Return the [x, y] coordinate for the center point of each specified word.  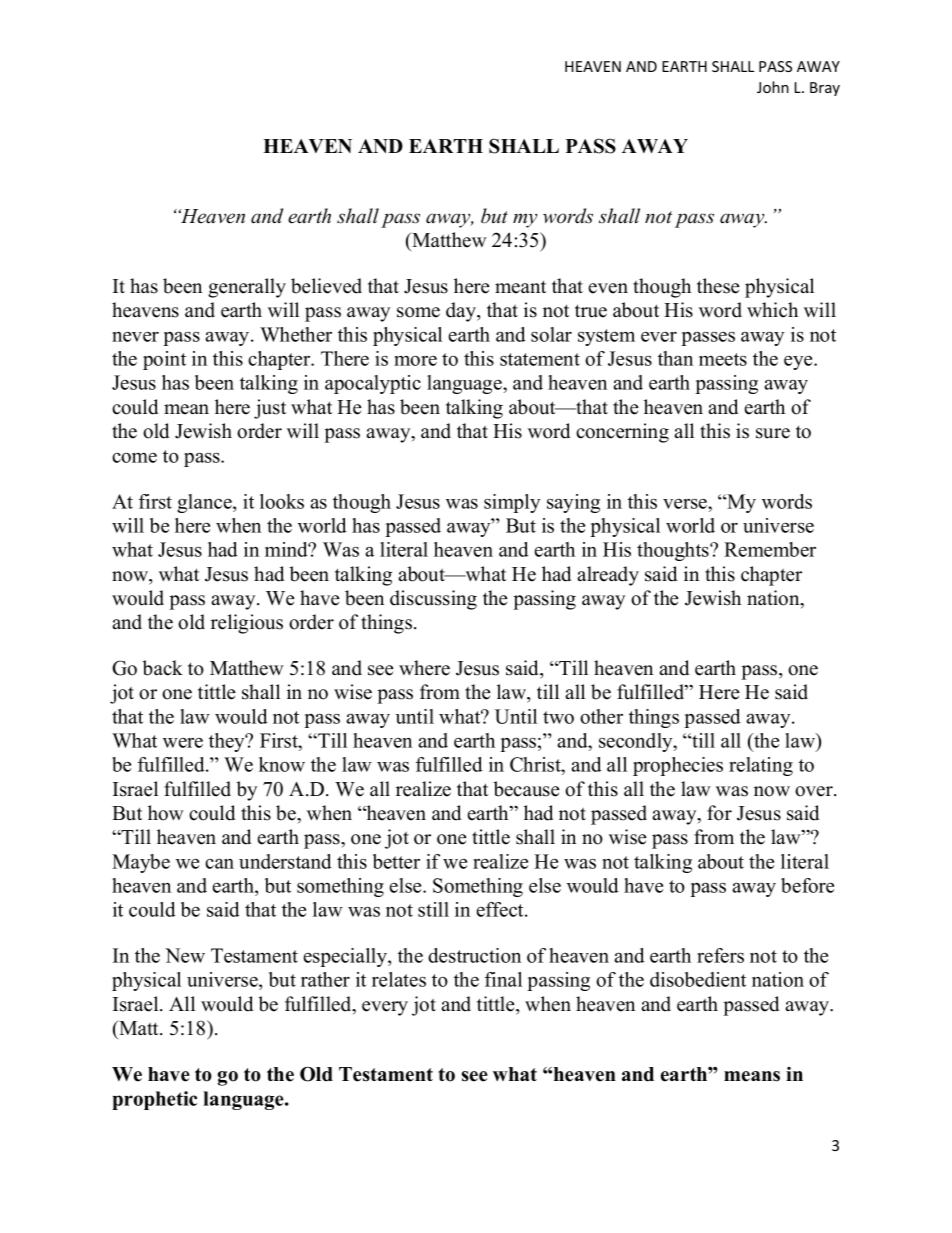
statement [540, 359]
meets [723, 359]
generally [247, 288]
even [608, 288]
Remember [770, 549]
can [219, 864]
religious [247, 624]
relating [761, 766]
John [773, 87]
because [526, 789]
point [164, 360]
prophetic [154, 1100]
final [503, 979]
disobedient [698, 979]
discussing [433, 600]
